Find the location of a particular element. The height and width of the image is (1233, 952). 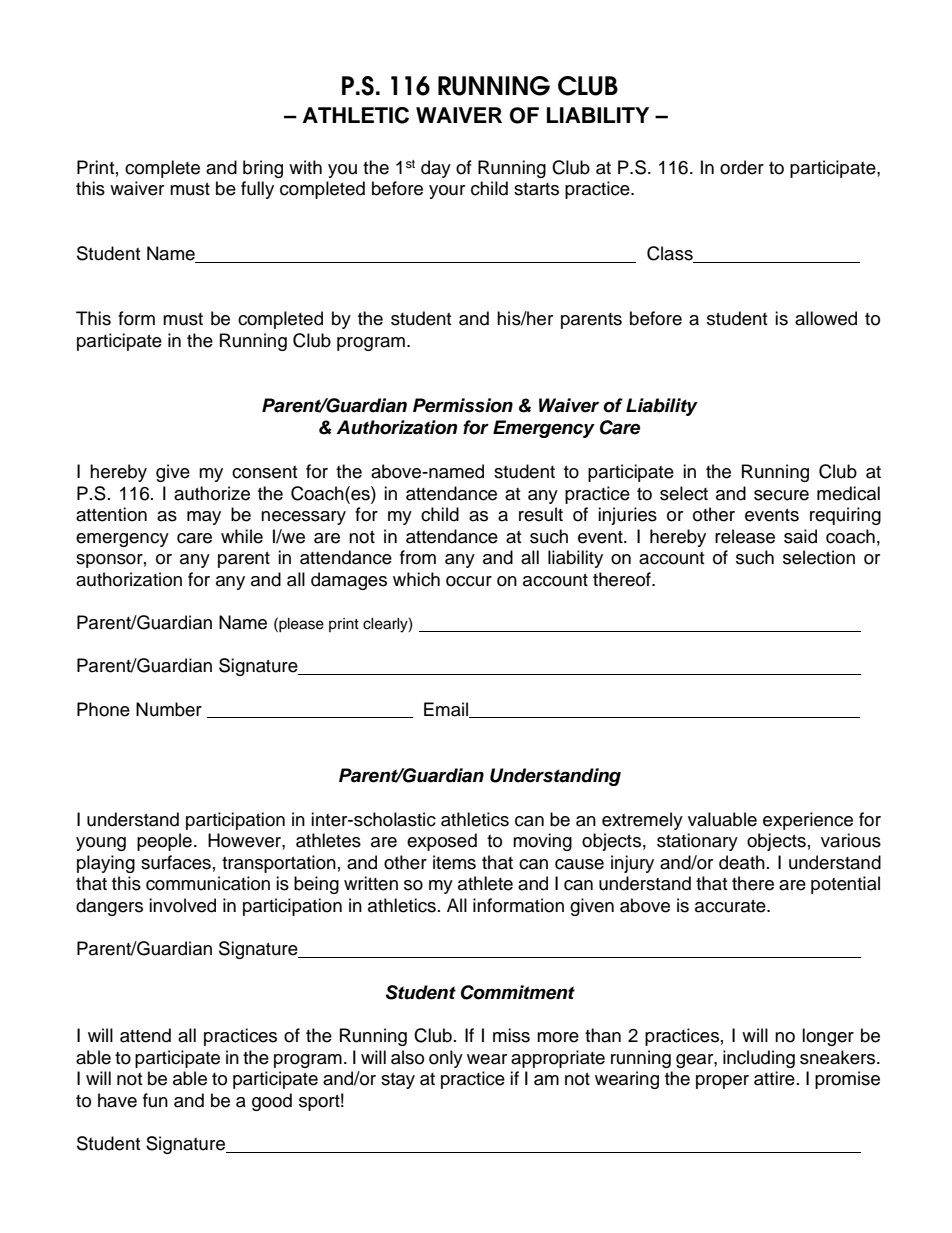

fully is located at coordinates (257, 190).
